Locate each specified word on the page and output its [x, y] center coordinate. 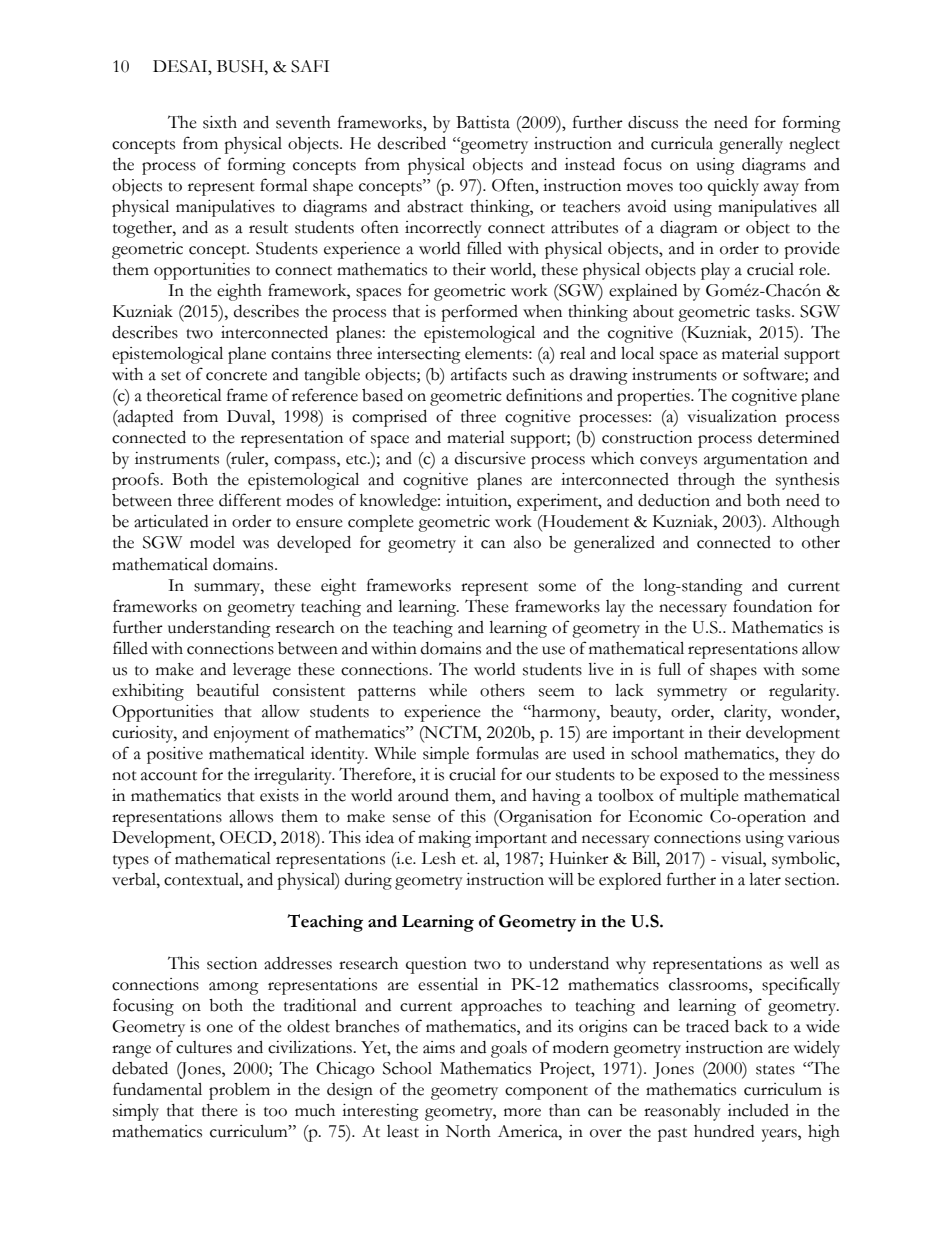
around [423, 795]
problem [239, 1091]
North [468, 1131]
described [412, 143]
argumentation [756, 460]
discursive [490, 458]
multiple [709, 797]
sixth [220, 122]
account [169, 776]
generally [751, 145]
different [250, 500]
